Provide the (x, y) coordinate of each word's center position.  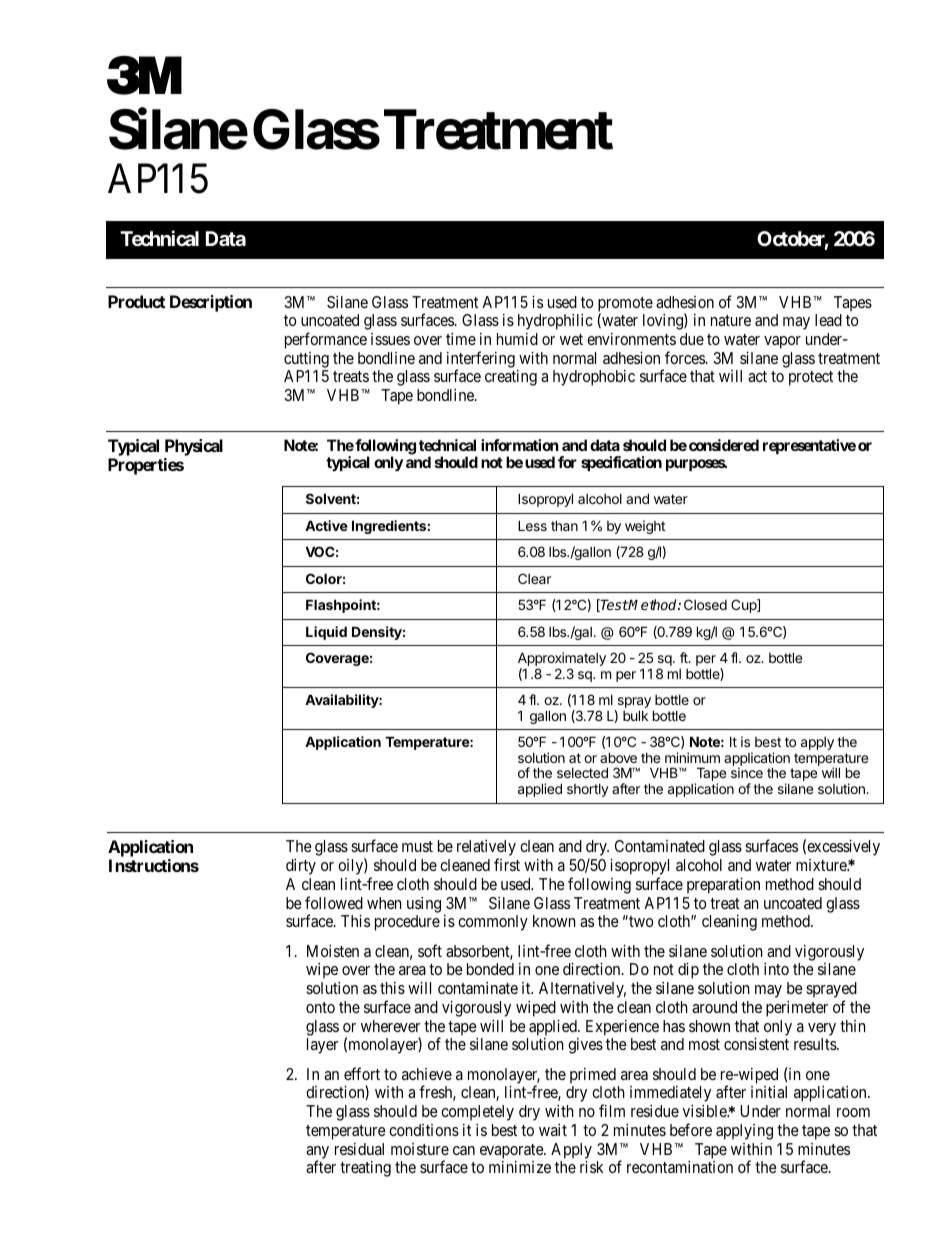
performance (326, 340)
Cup (744, 606)
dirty (301, 867)
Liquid (326, 633)
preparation (723, 886)
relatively (486, 849)
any (317, 1153)
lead (828, 320)
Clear (534, 578)
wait (553, 1130)
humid (517, 339)
